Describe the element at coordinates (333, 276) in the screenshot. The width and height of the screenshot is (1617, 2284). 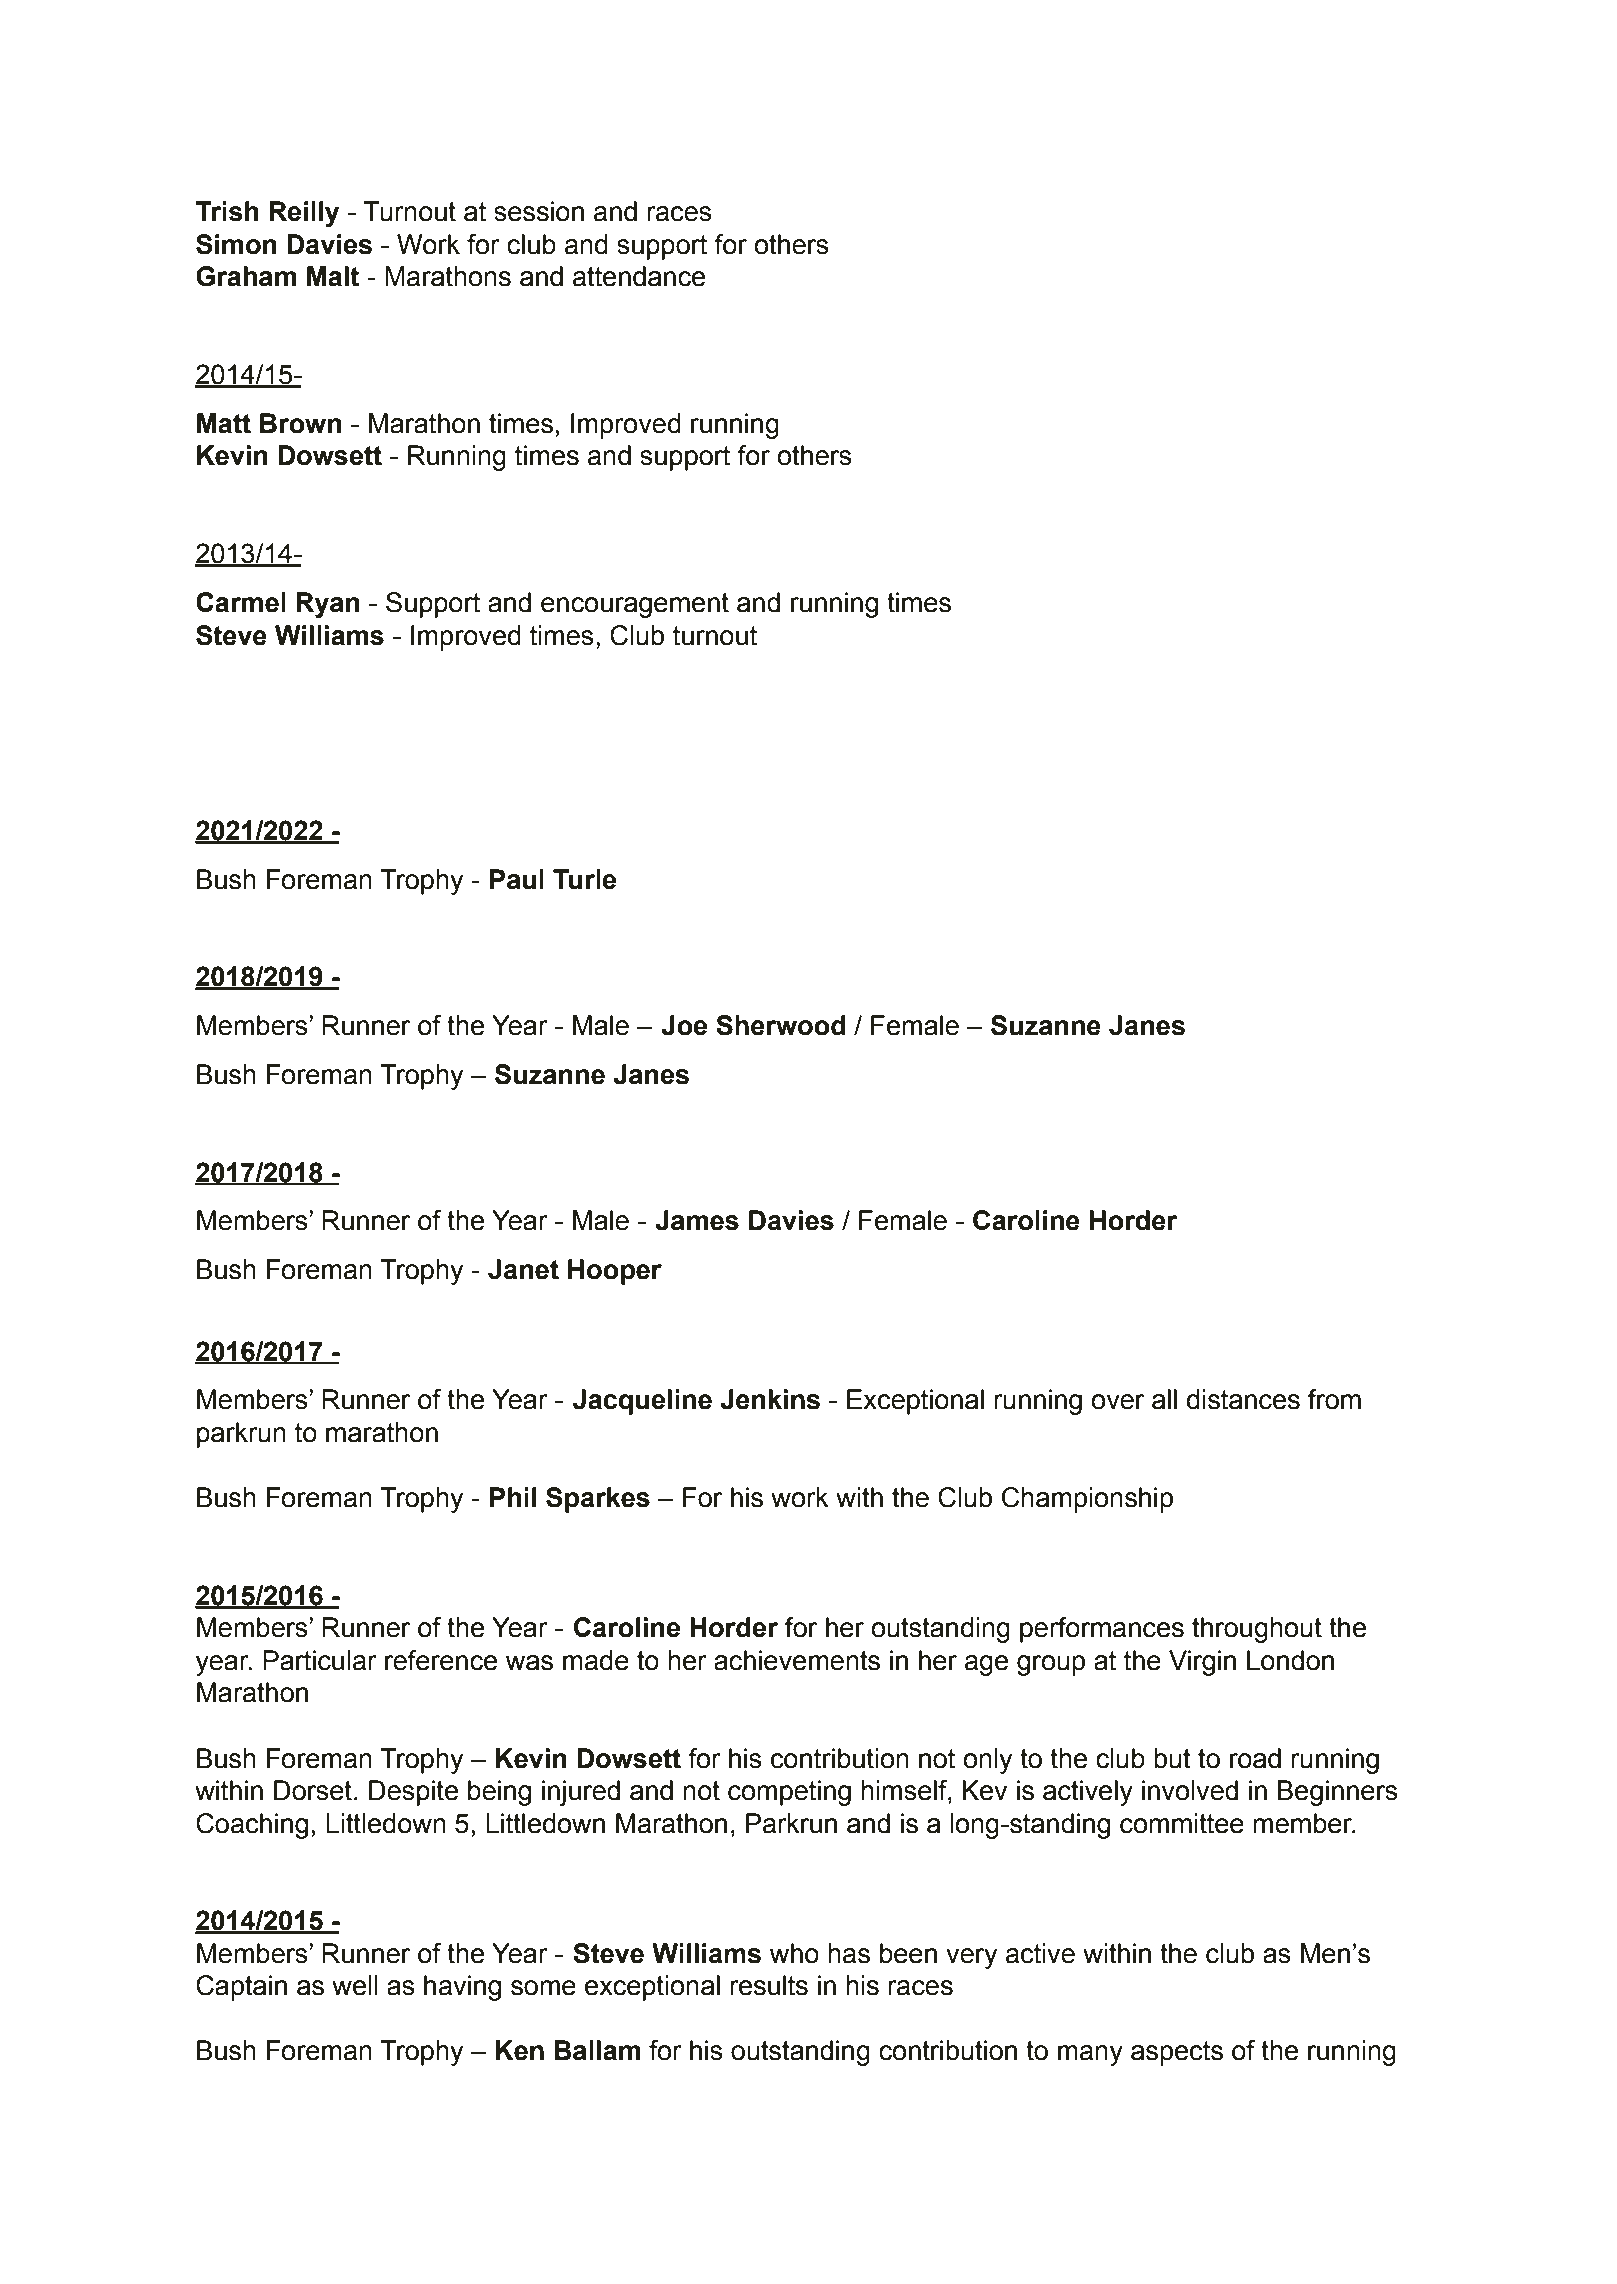
I see `Malt` at that location.
